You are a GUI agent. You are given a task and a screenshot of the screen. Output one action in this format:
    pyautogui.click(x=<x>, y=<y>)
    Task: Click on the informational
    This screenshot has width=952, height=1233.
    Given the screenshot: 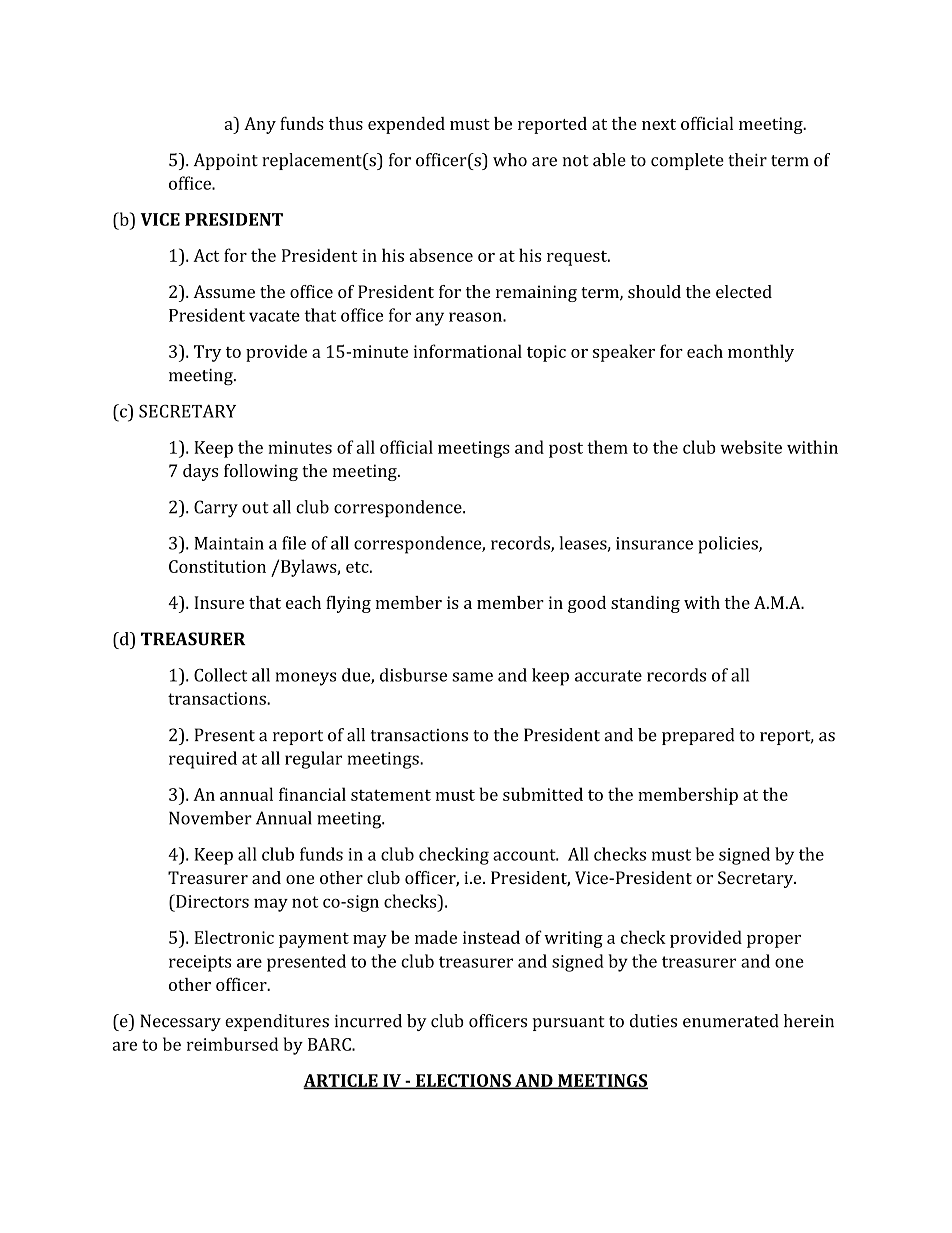 What is the action you would take?
    pyautogui.click(x=467, y=351)
